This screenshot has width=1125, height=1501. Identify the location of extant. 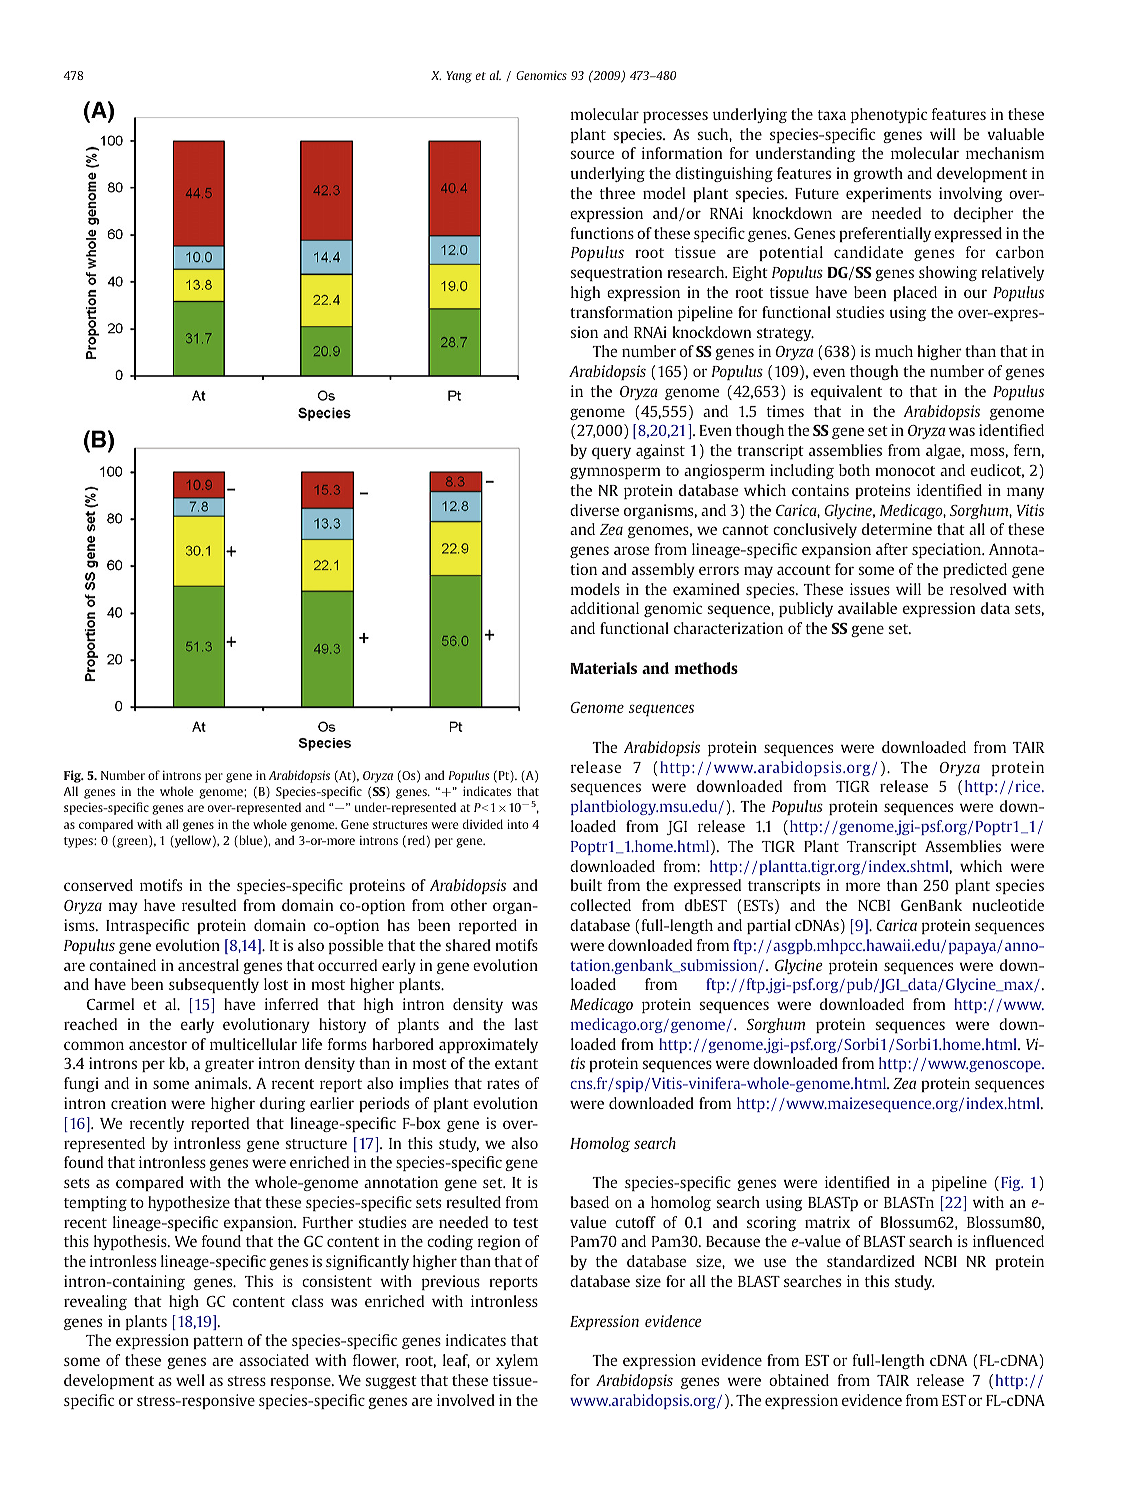
(516, 1064).
